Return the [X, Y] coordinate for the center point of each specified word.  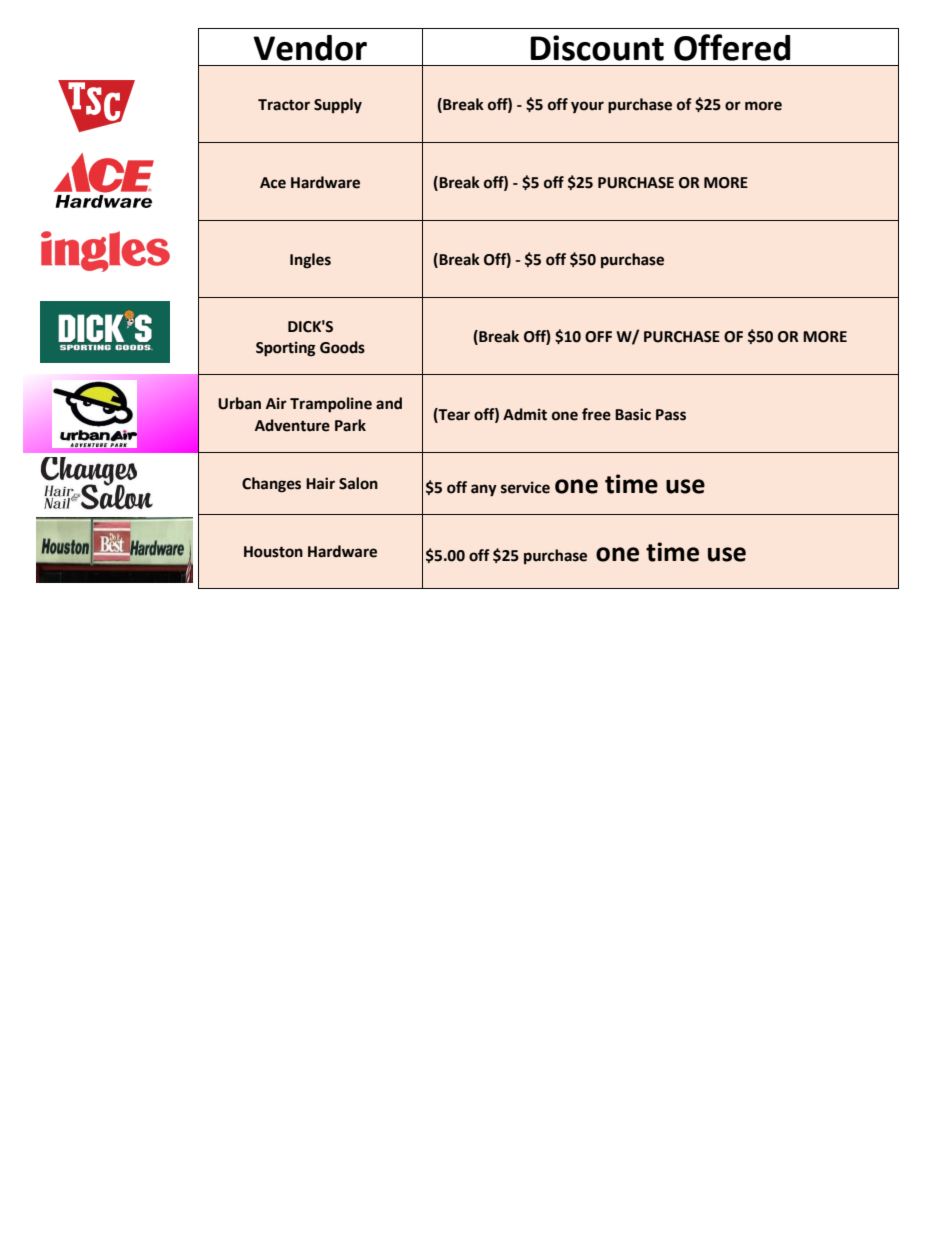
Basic [633, 414]
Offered [732, 47]
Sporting [286, 349]
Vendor [310, 48]
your [587, 107]
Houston [273, 552]
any [484, 490]
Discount [597, 48]
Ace [273, 183]
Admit [525, 414]
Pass [671, 415]
